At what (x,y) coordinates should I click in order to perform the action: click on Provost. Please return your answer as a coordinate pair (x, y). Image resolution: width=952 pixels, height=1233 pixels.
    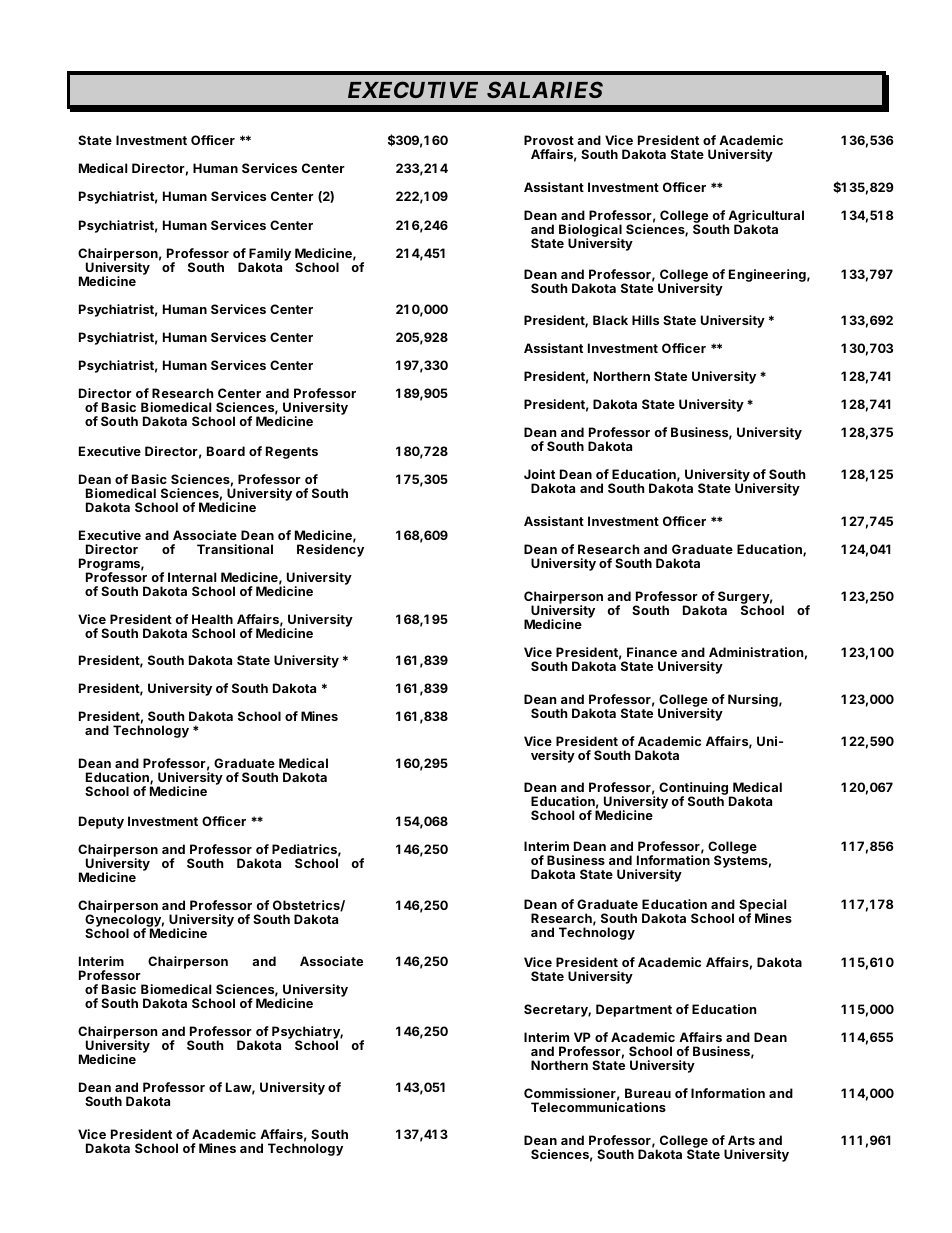
    Looking at the image, I should click on (549, 140).
